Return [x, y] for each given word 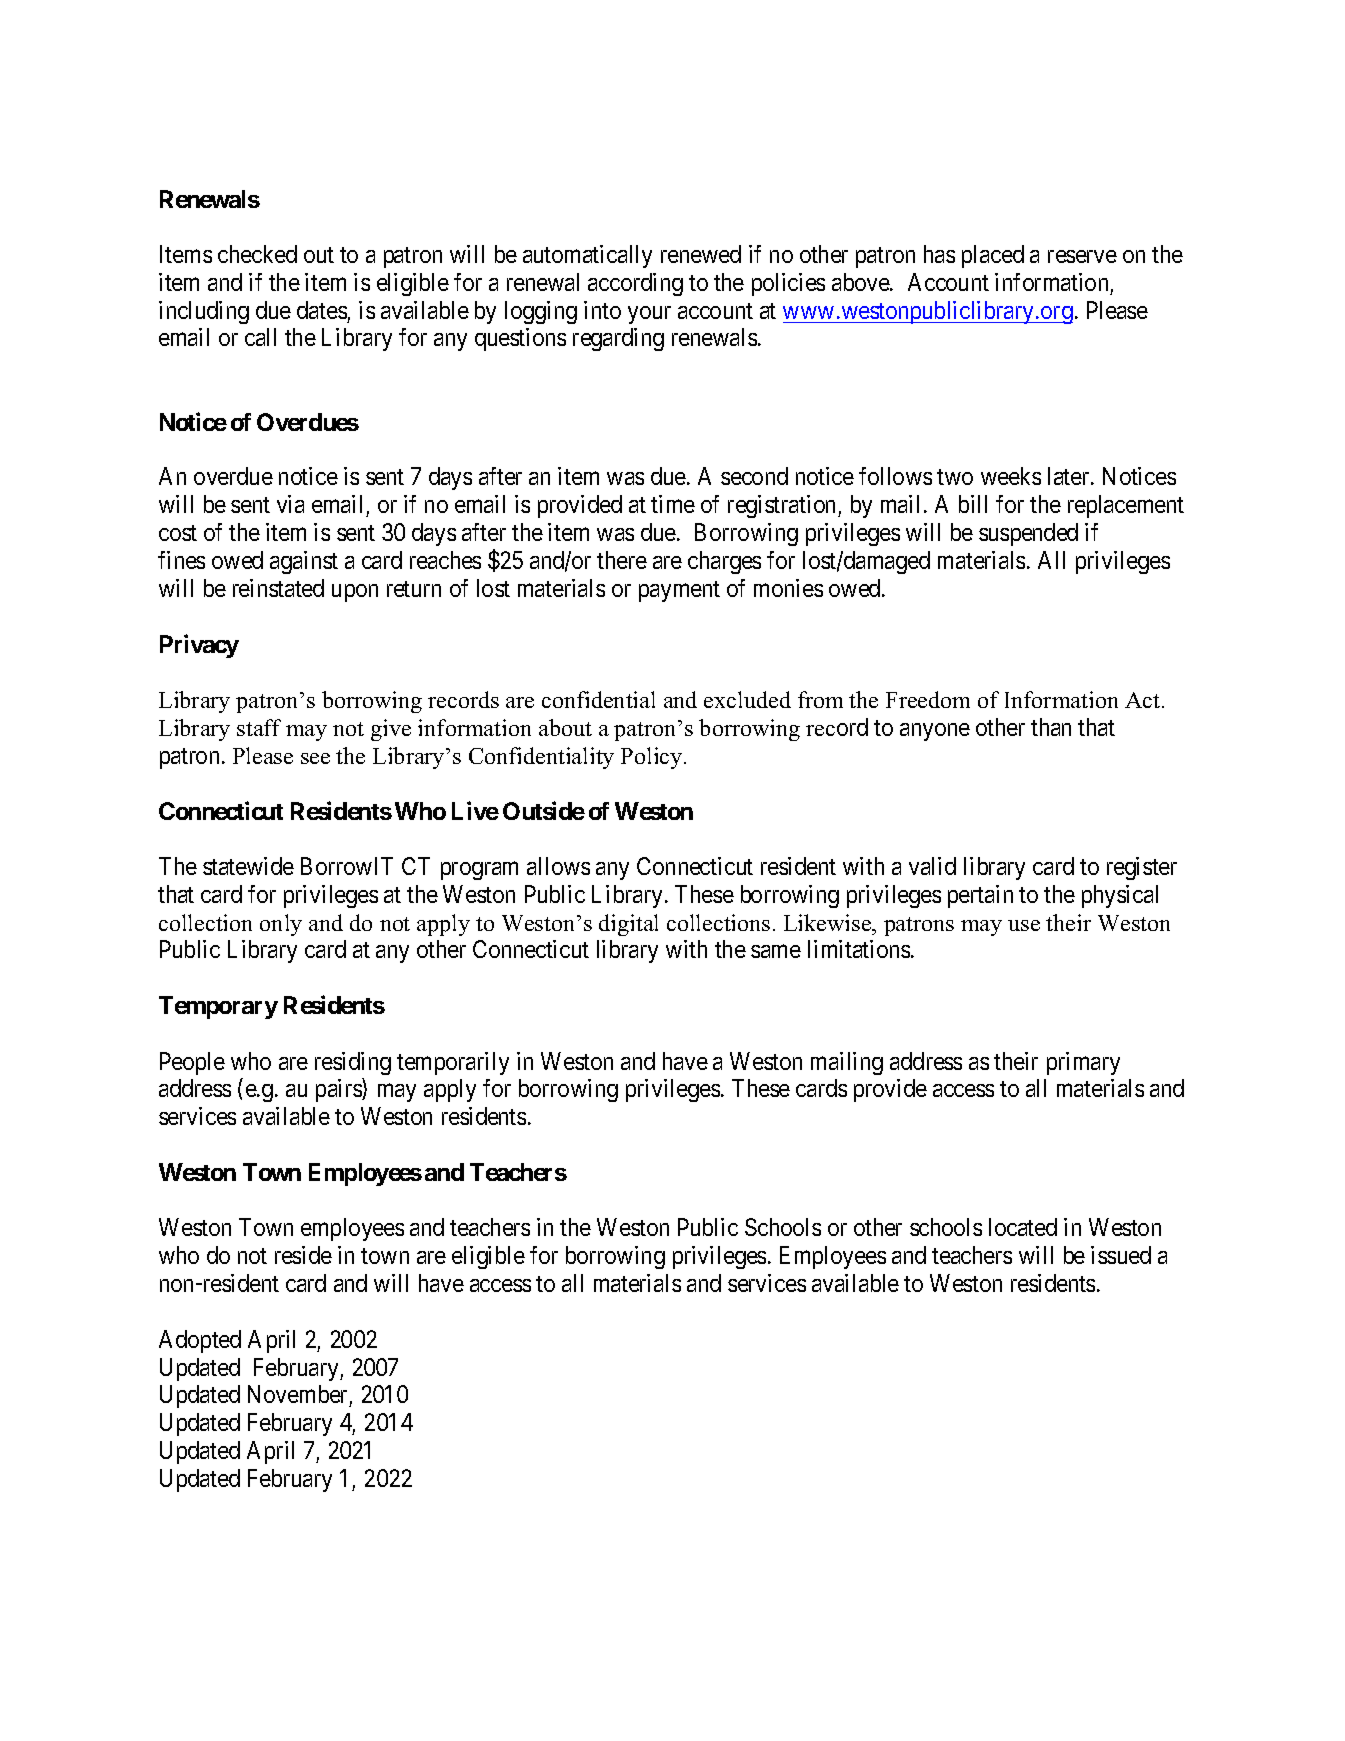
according [635, 284]
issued [1121, 1255]
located [1023, 1227]
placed [993, 256]
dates [322, 310]
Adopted [200, 1341]
